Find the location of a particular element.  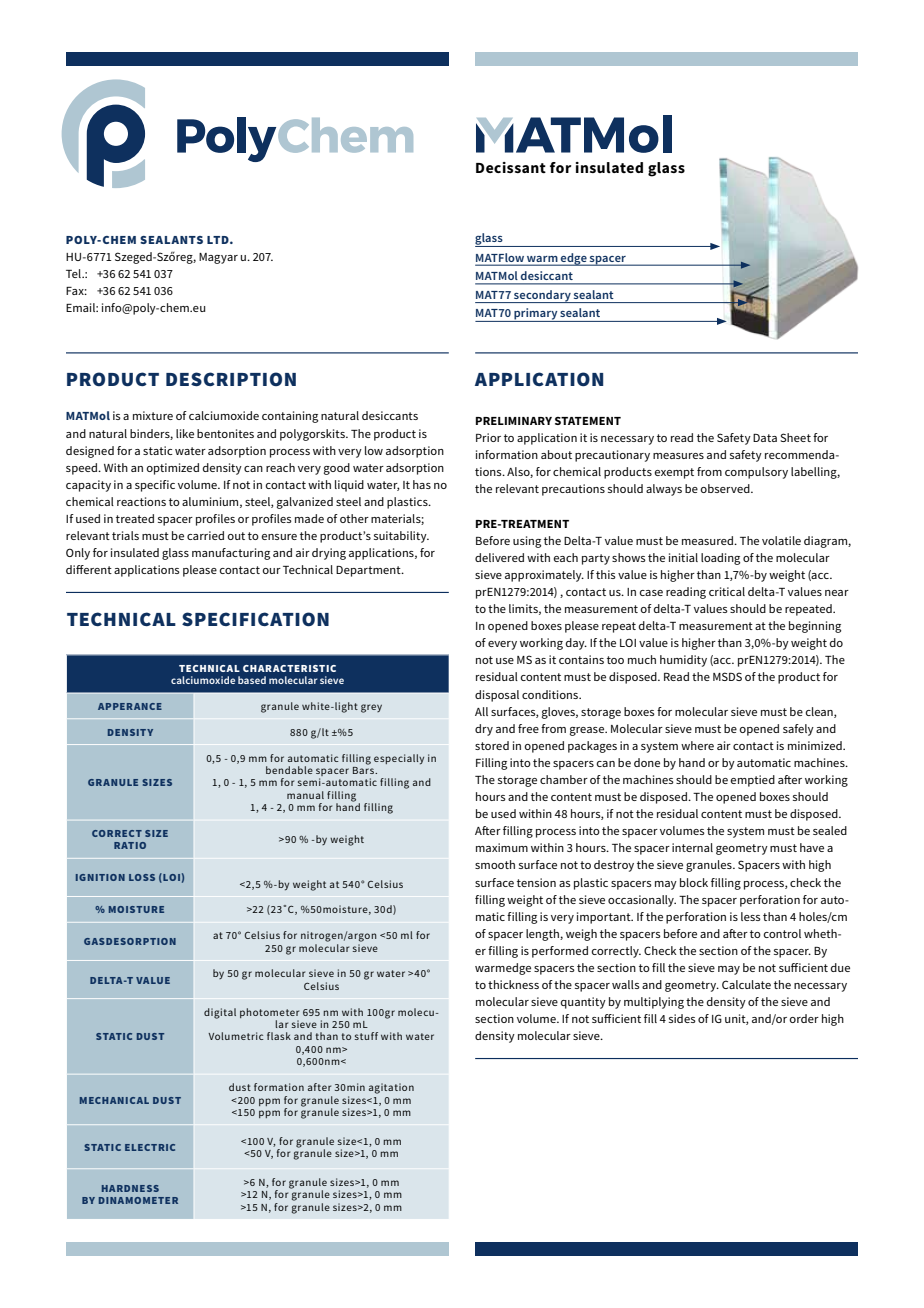

agitation is located at coordinates (391, 1088).
